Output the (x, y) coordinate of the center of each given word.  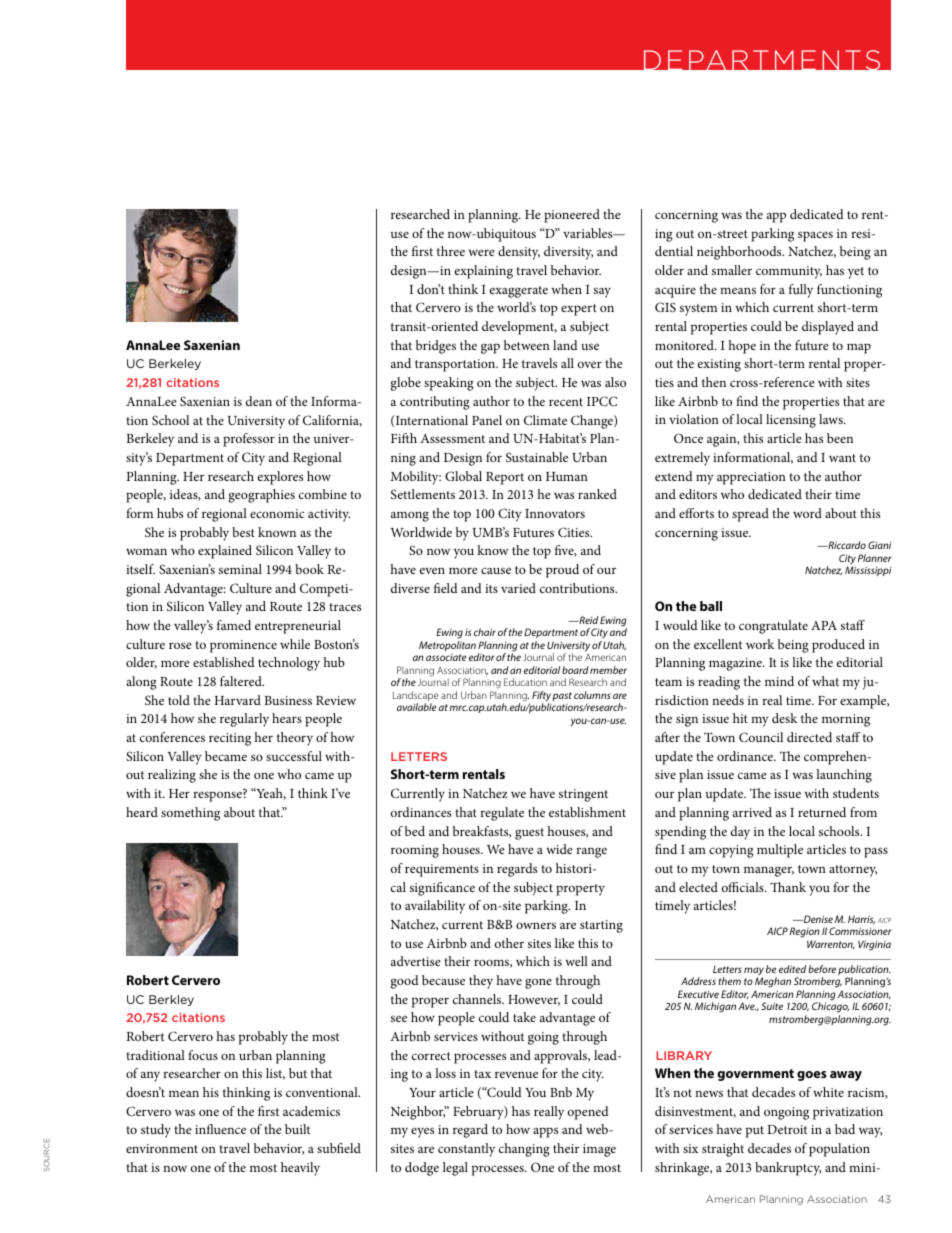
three (451, 251)
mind (779, 681)
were (481, 252)
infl (204, 1129)
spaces (815, 236)
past (562, 696)
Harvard (238, 700)
